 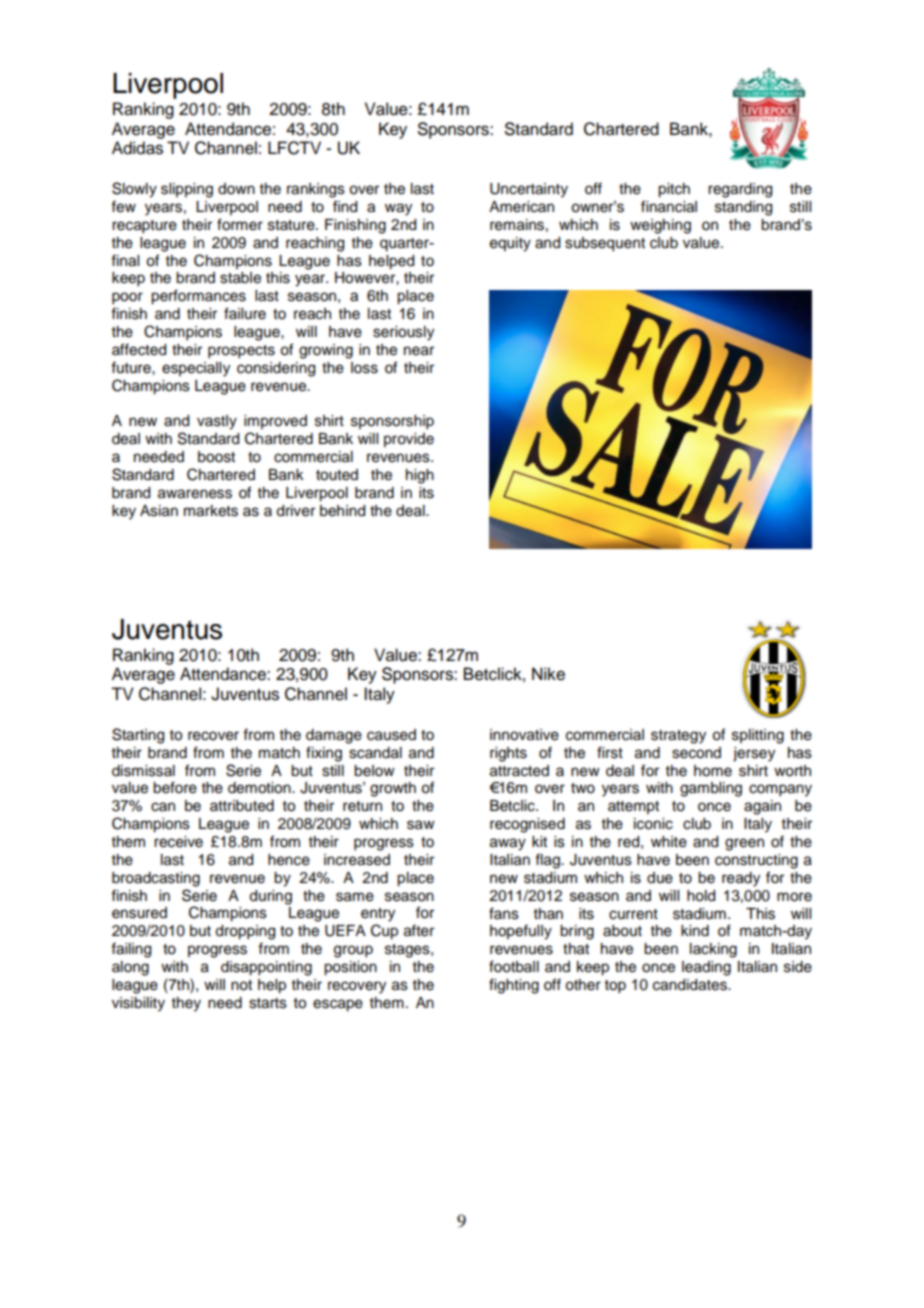 I want to click on slipping, so click(x=187, y=190).
